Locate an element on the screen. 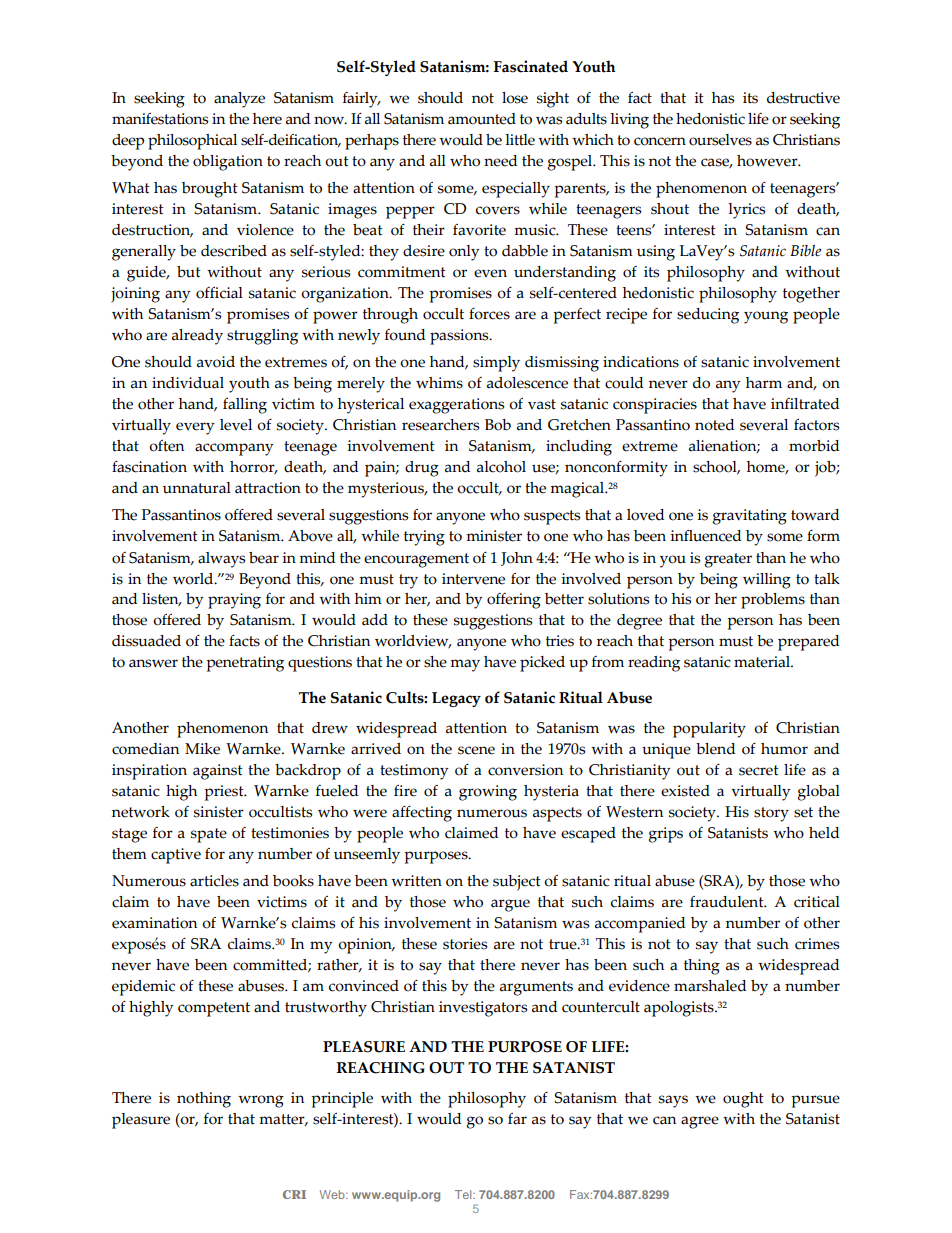  wrong is located at coordinates (261, 1101).
